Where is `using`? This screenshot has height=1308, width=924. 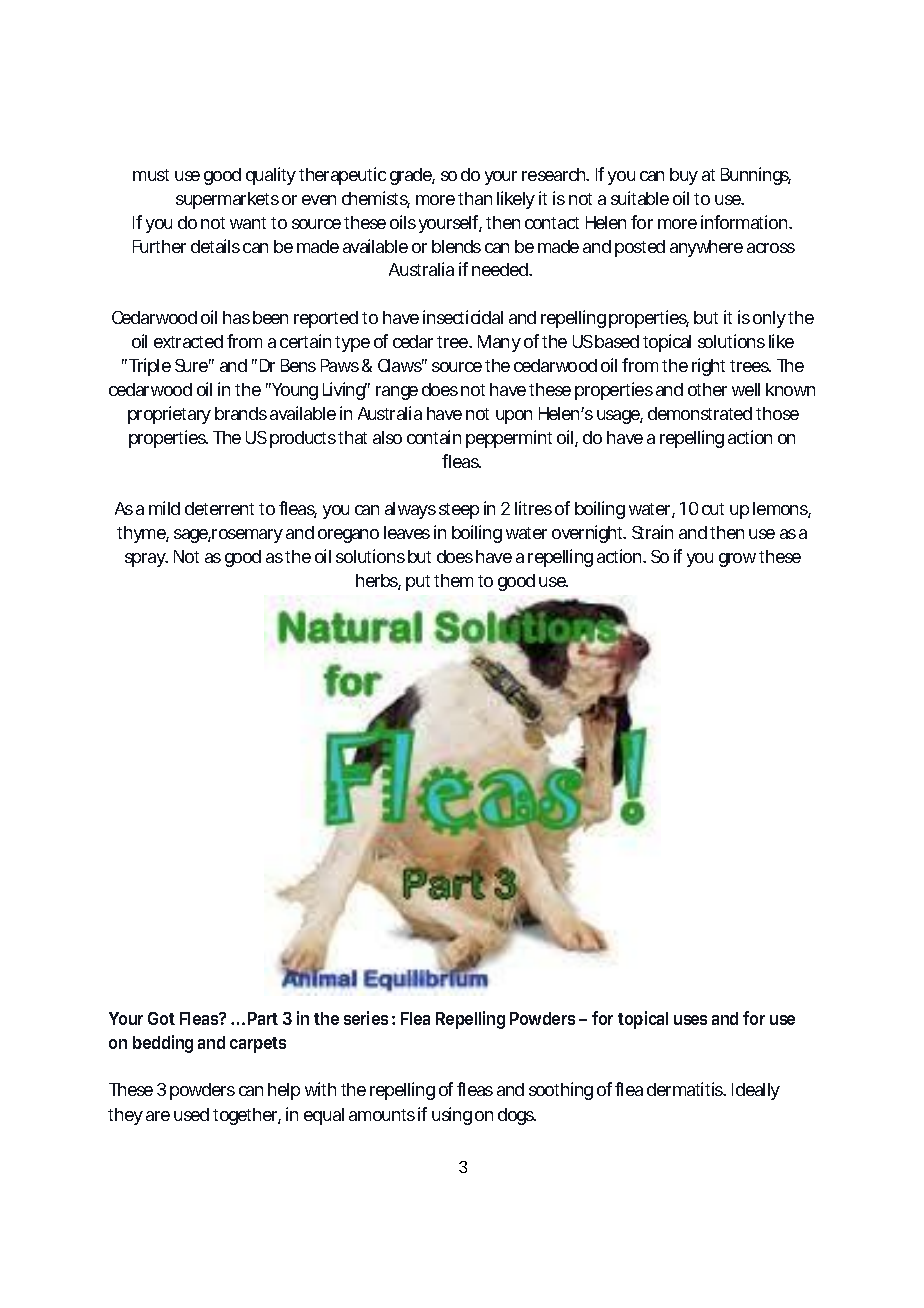 using is located at coordinates (452, 1116).
